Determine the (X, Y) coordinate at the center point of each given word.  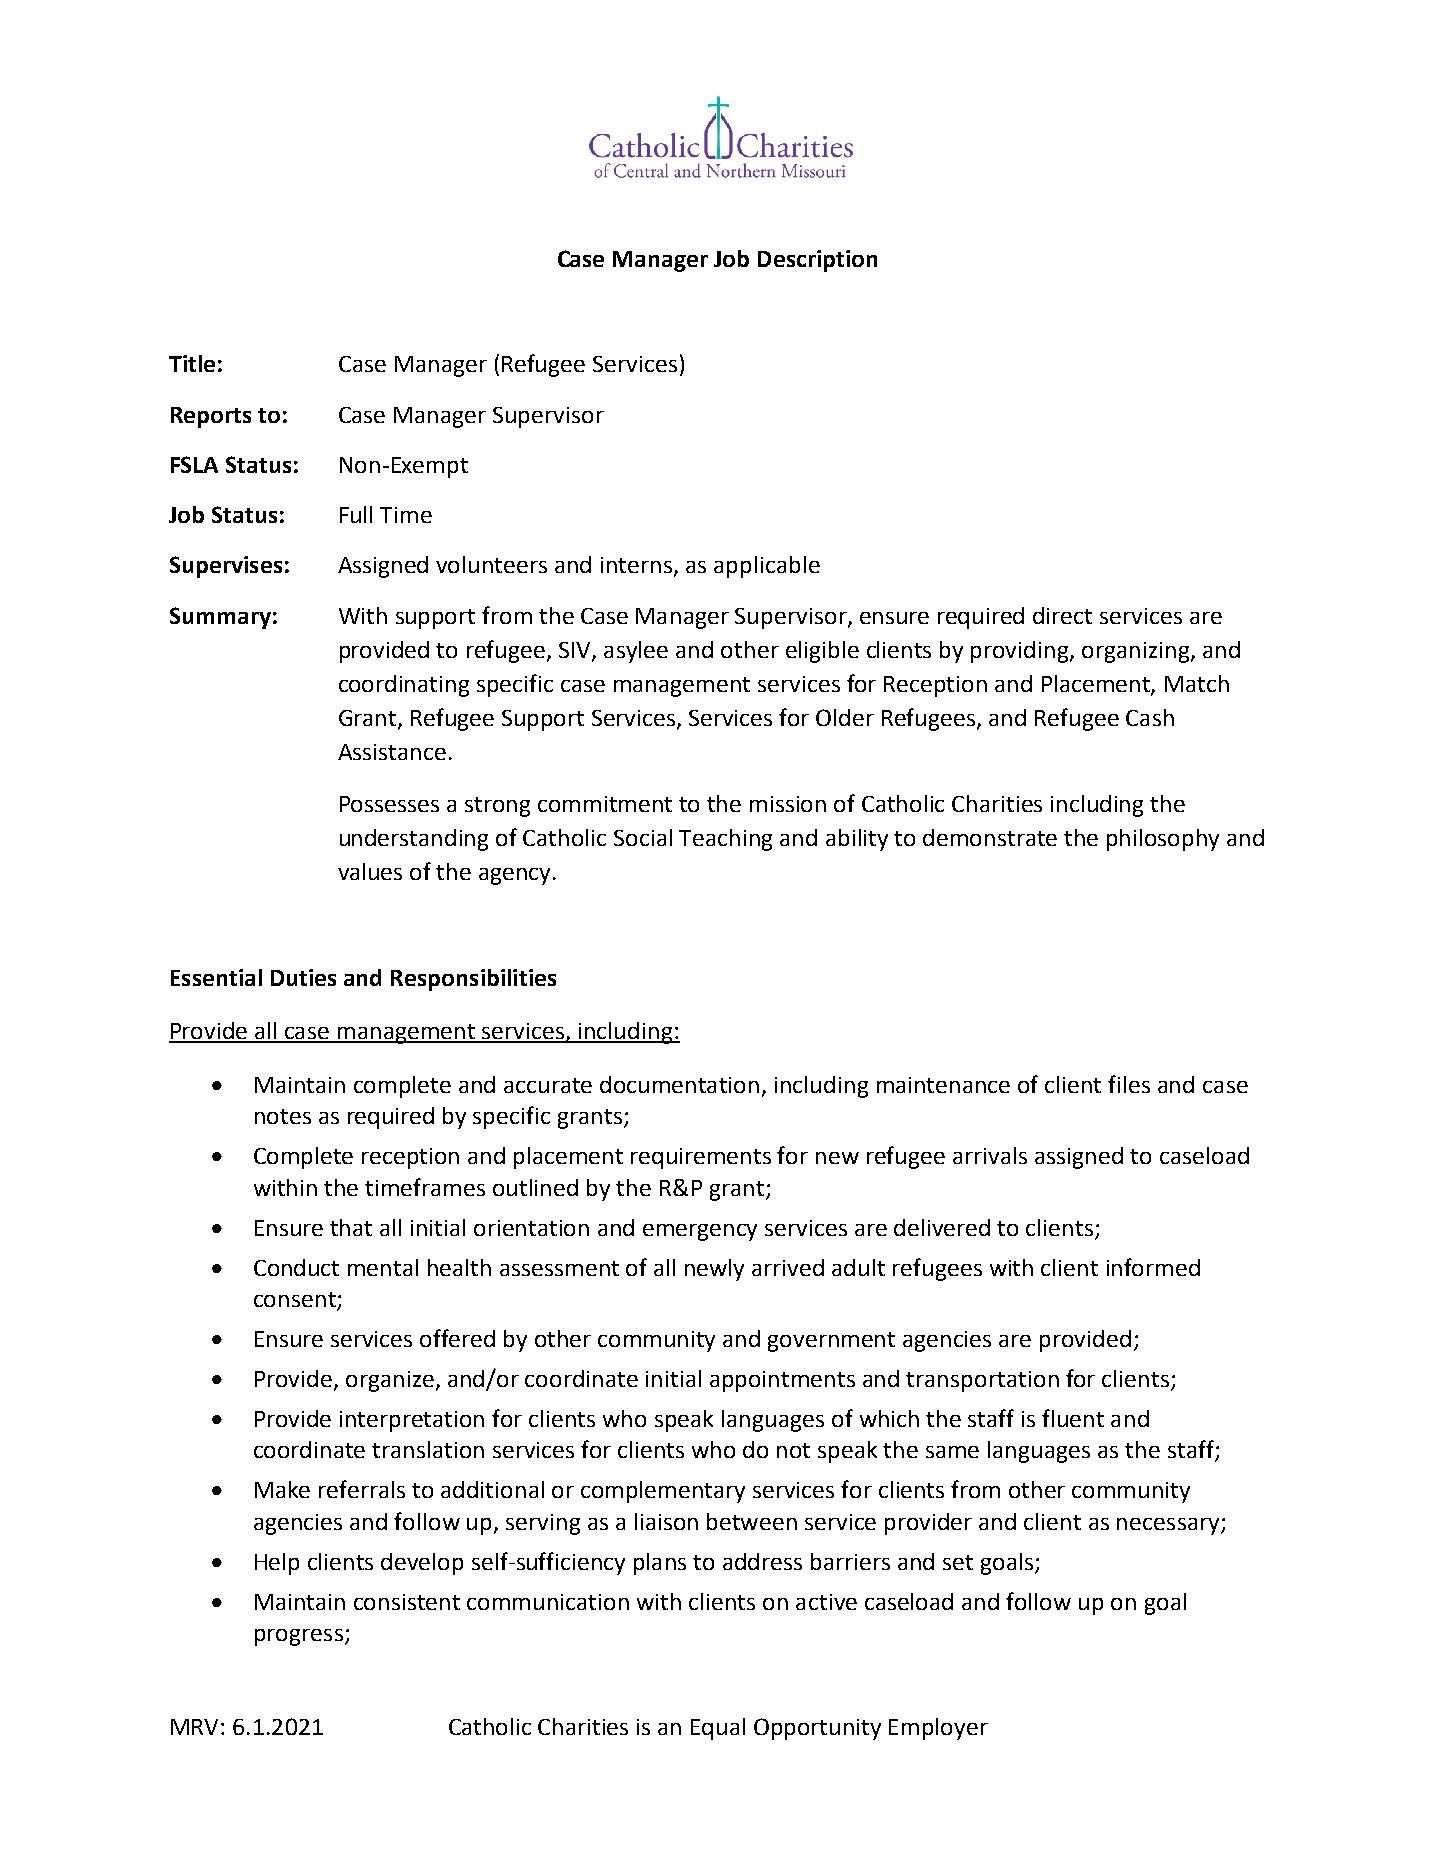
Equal (718, 1729)
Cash (1150, 717)
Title (192, 363)
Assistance (392, 752)
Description (817, 261)
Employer (938, 1729)
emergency (700, 1232)
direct (1062, 615)
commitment (605, 804)
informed (1153, 1267)
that (351, 1227)
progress (299, 1637)
